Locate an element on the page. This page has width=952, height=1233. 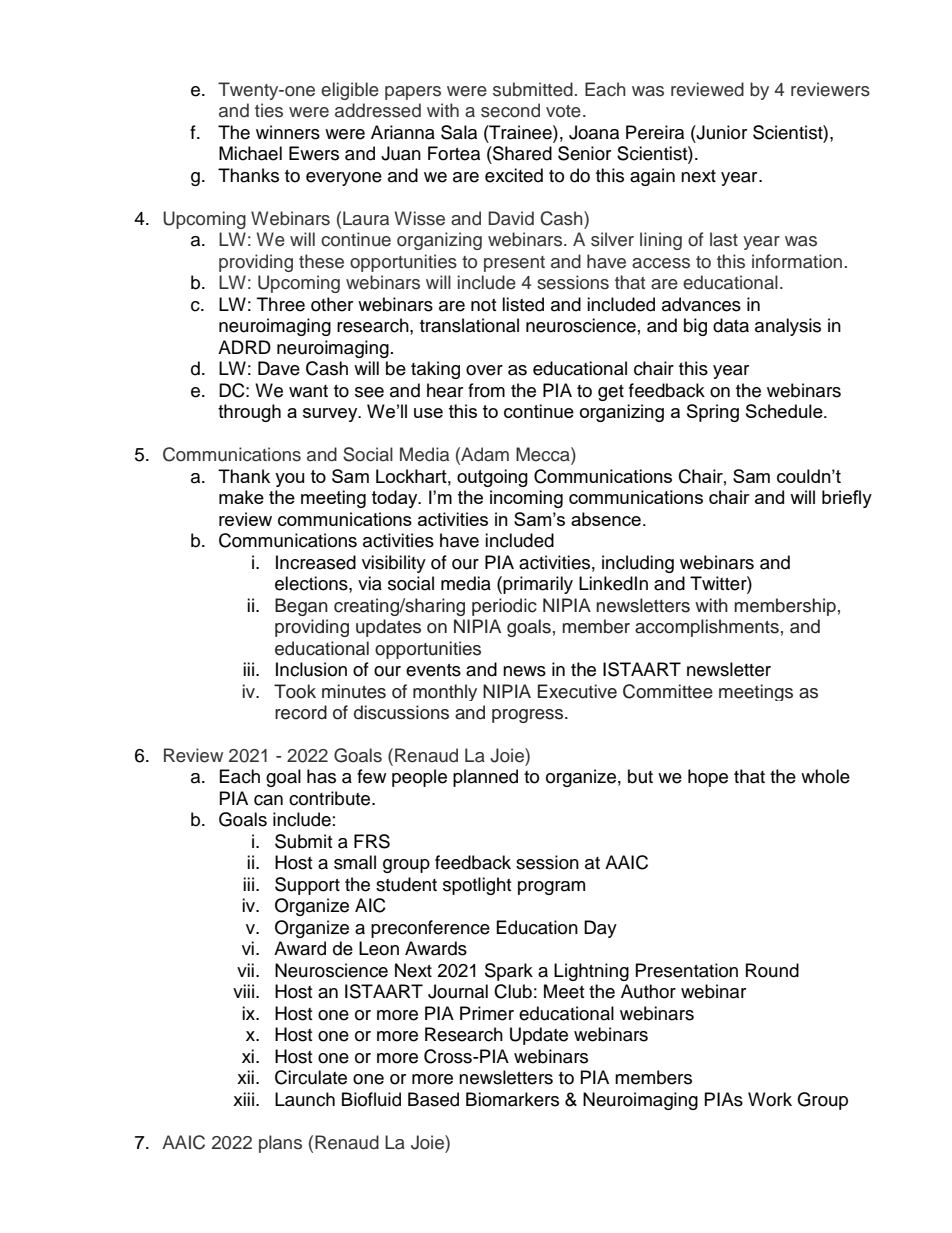
program is located at coordinates (551, 888).
